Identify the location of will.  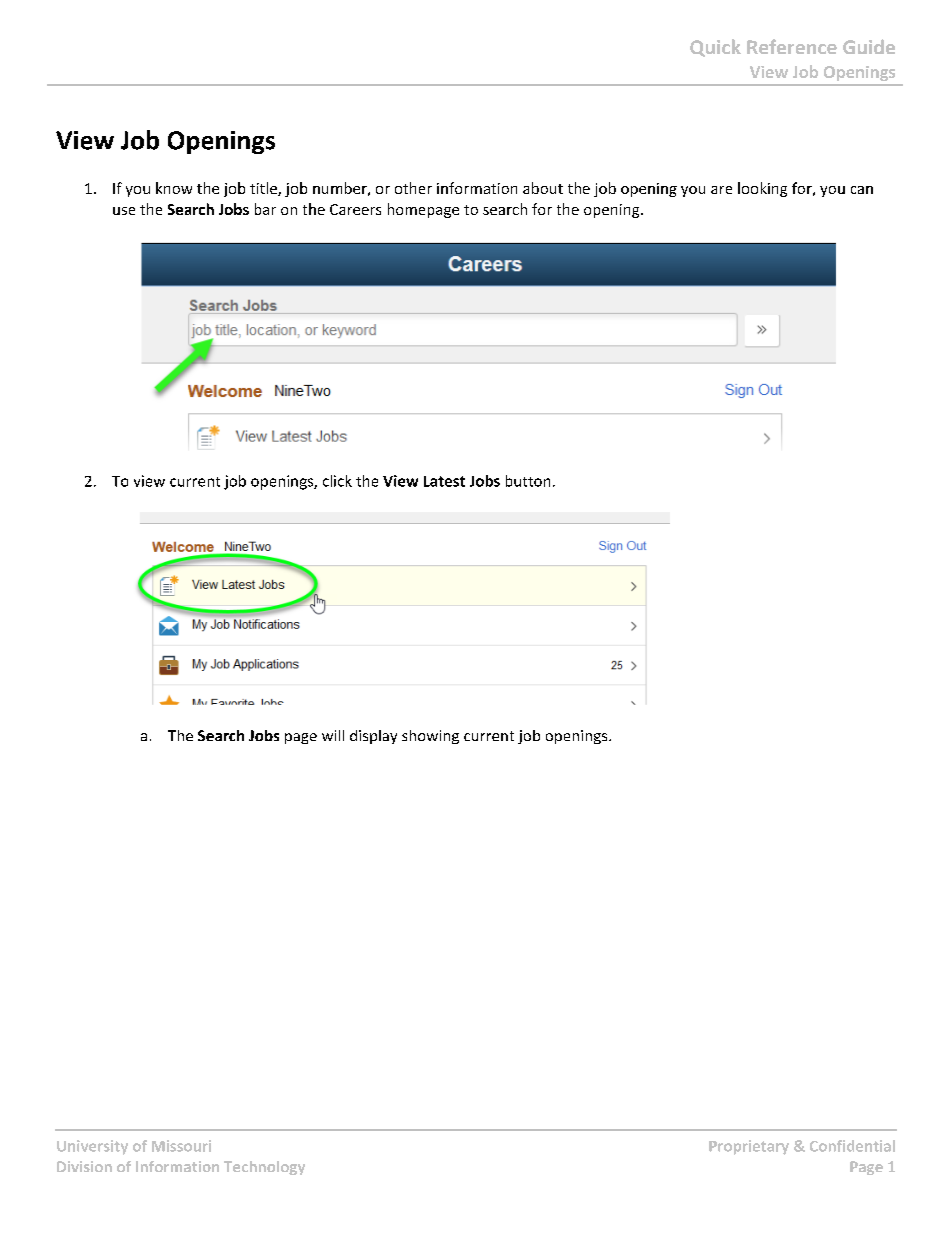
(333, 735).
